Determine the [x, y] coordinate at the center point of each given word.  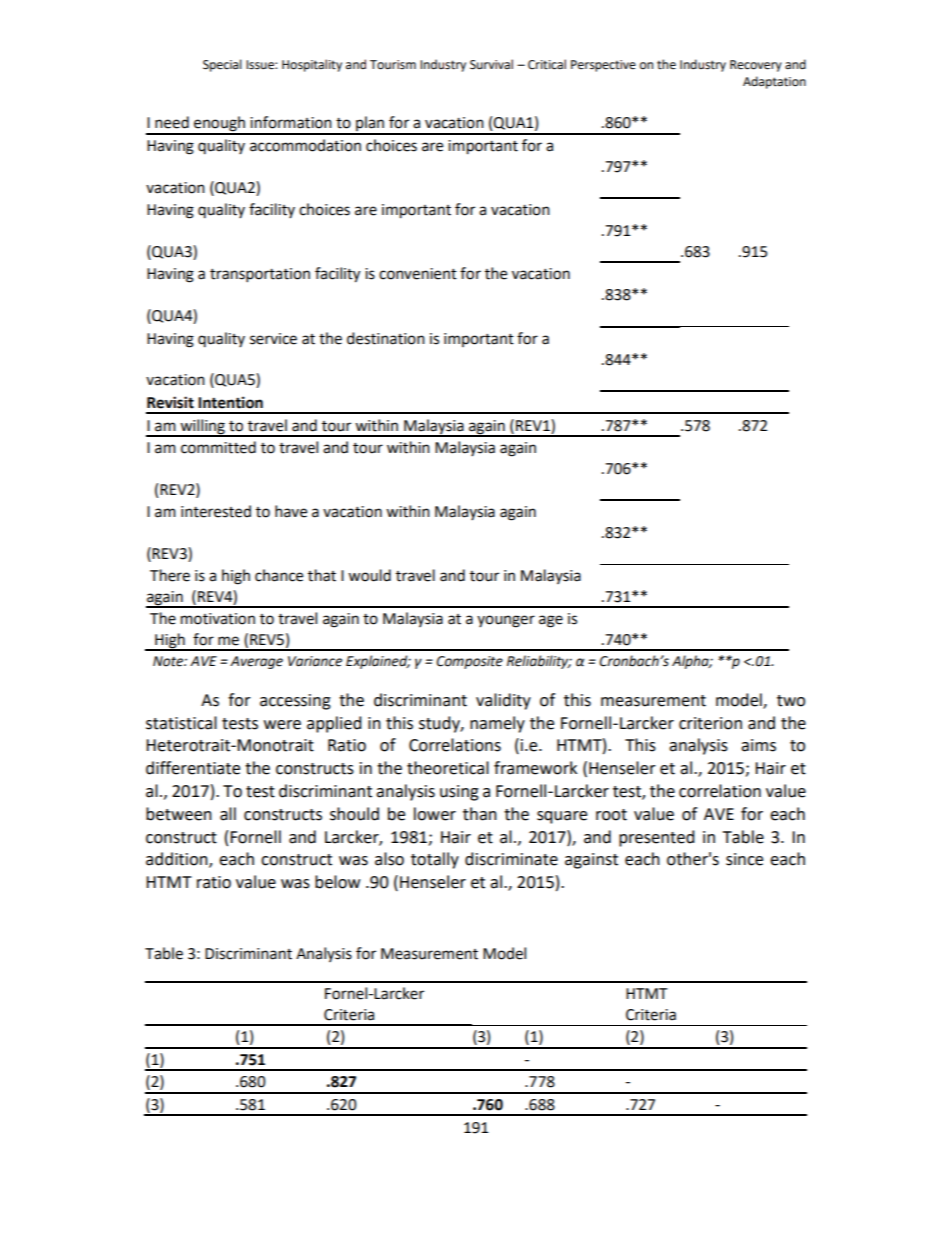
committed [218, 447]
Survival [491, 64]
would [369, 575]
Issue [261, 65]
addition [178, 860]
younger [506, 621]
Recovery [756, 66]
